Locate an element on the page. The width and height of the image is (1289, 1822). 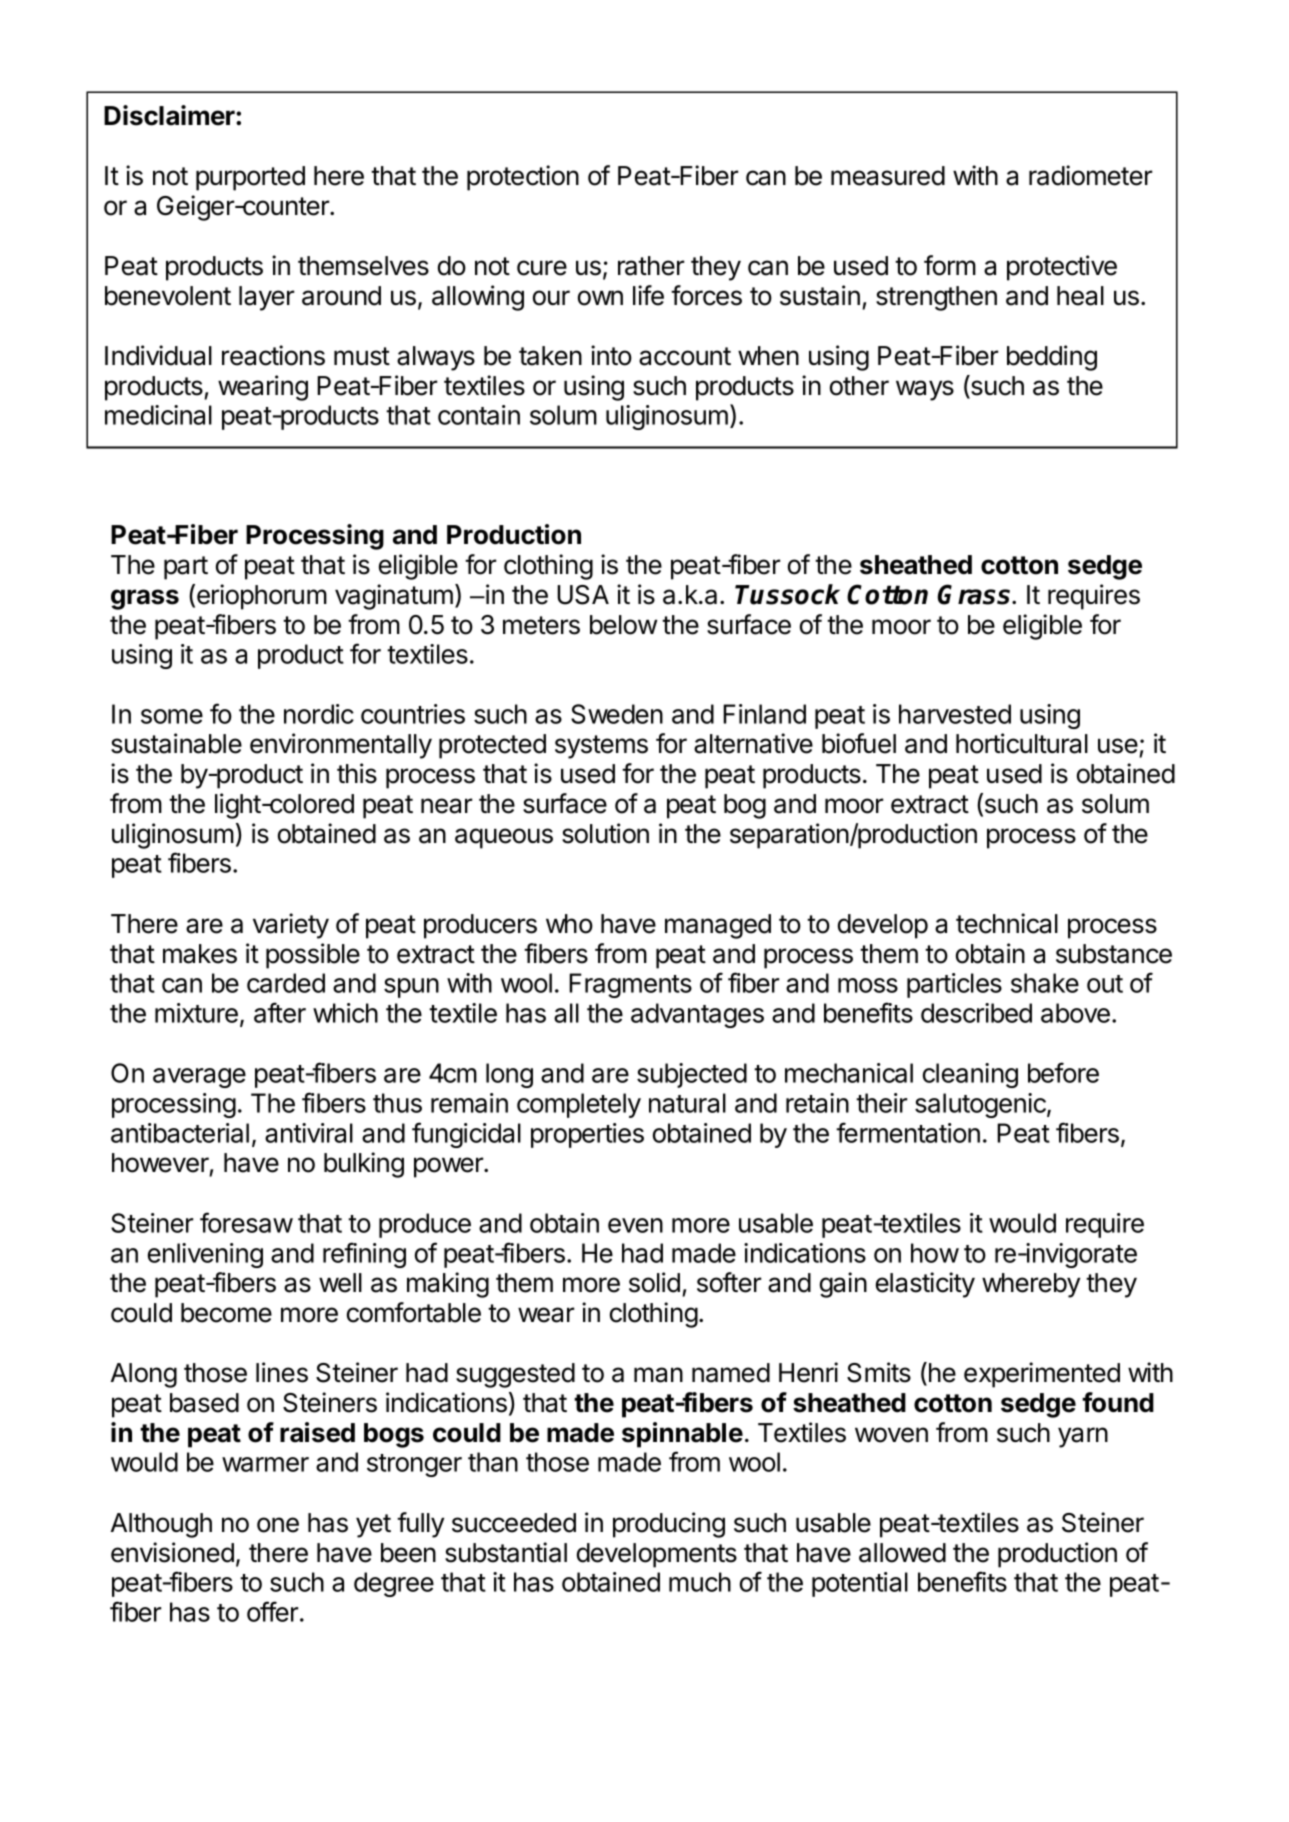
protection is located at coordinates (523, 178).
